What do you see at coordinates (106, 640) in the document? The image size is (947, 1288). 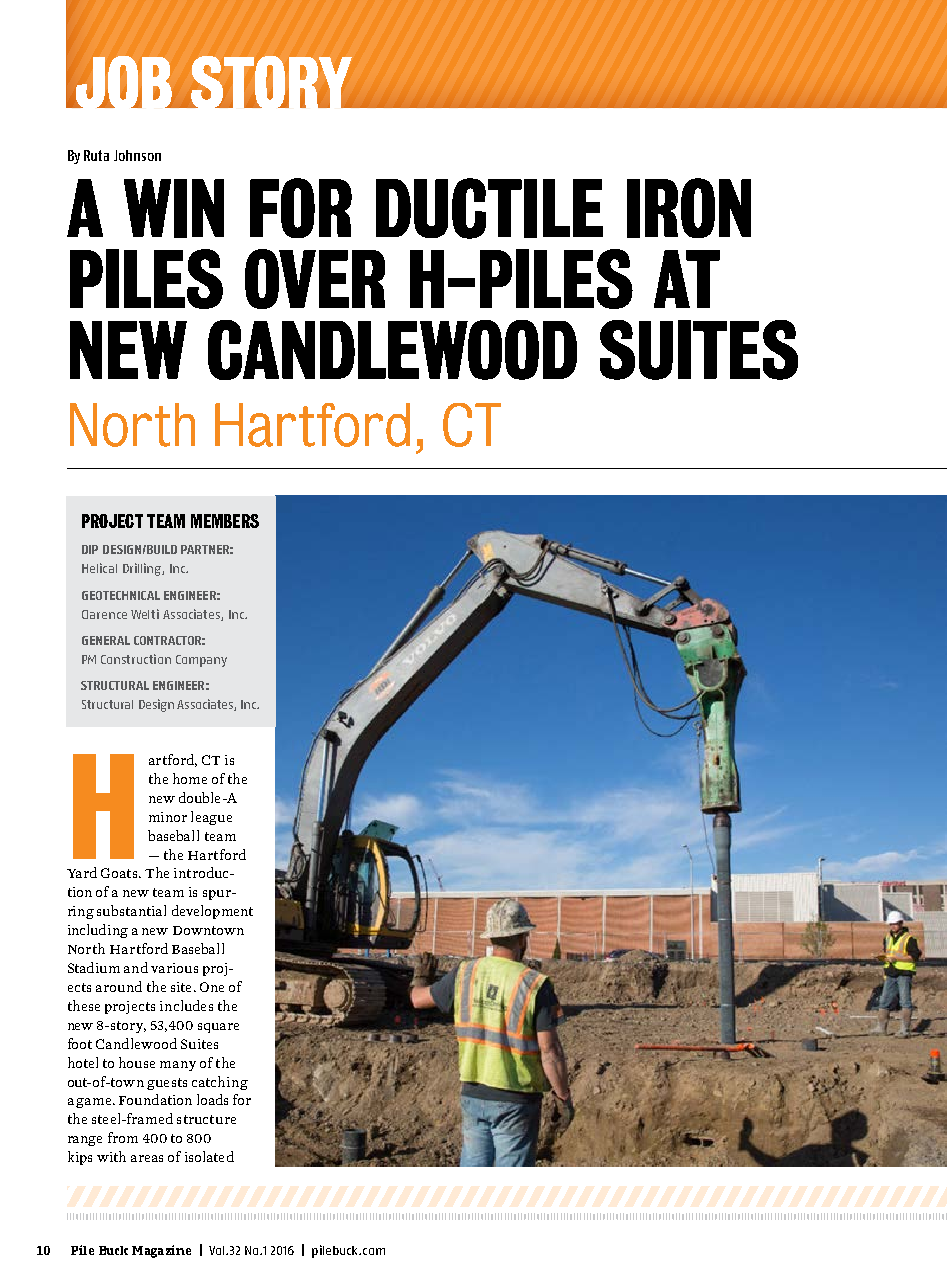 I see `General` at bounding box center [106, 640].
